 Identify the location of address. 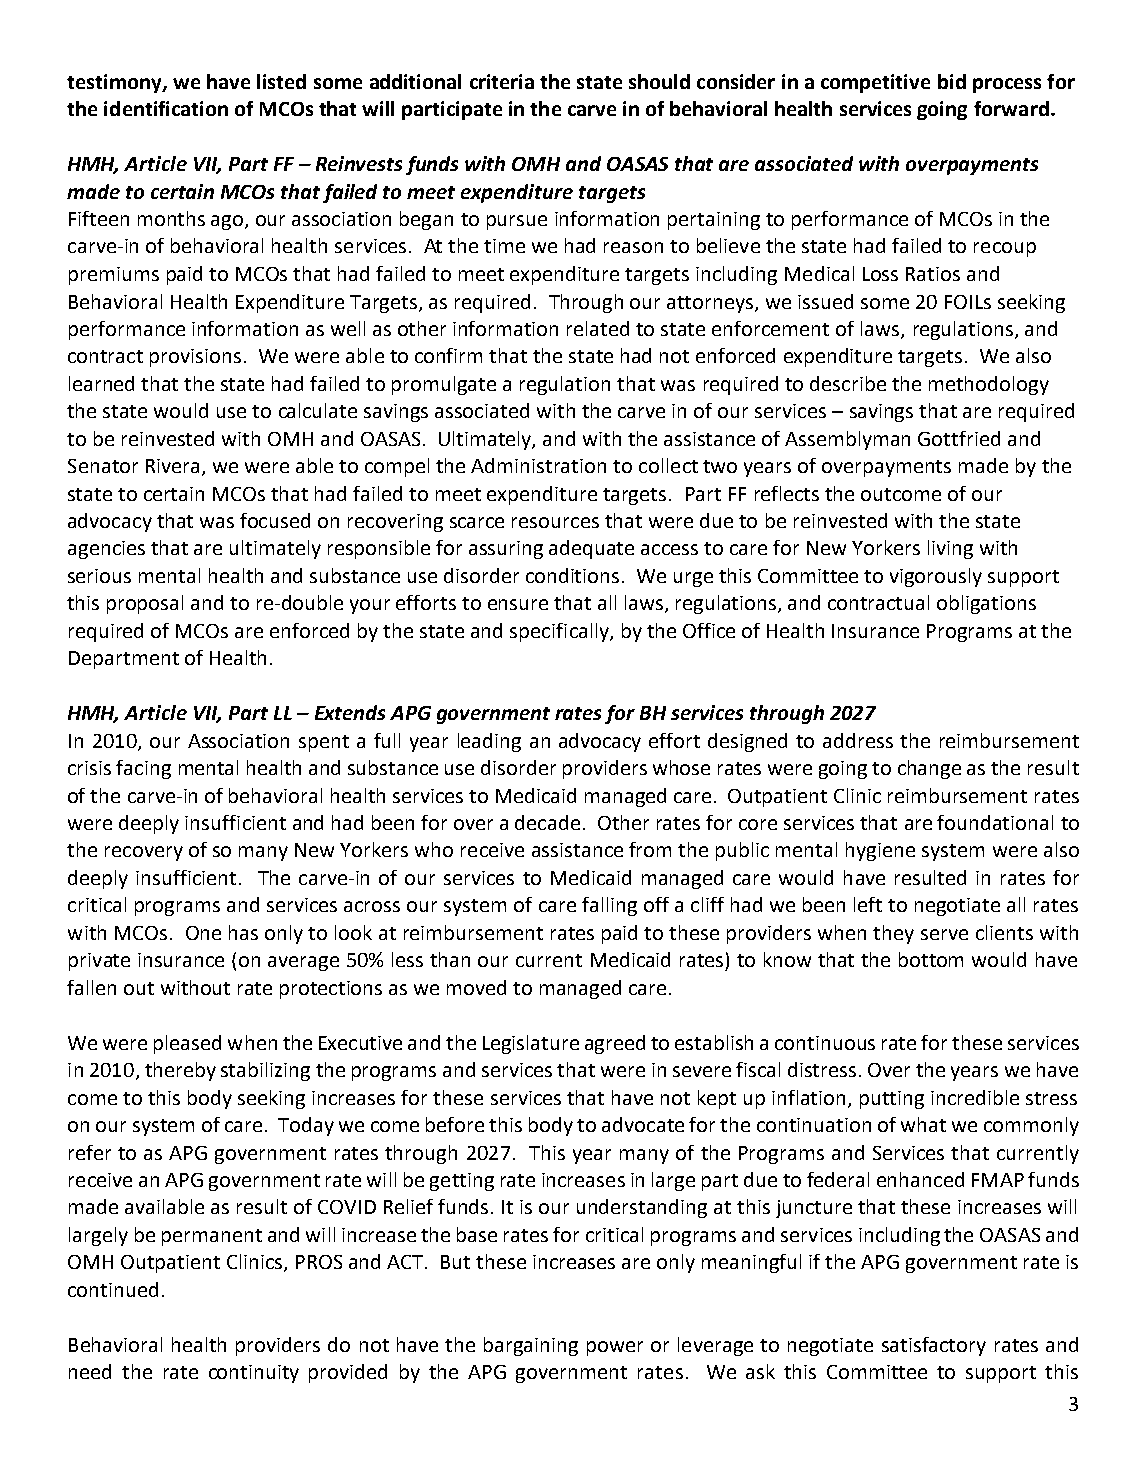
(858, 740).
